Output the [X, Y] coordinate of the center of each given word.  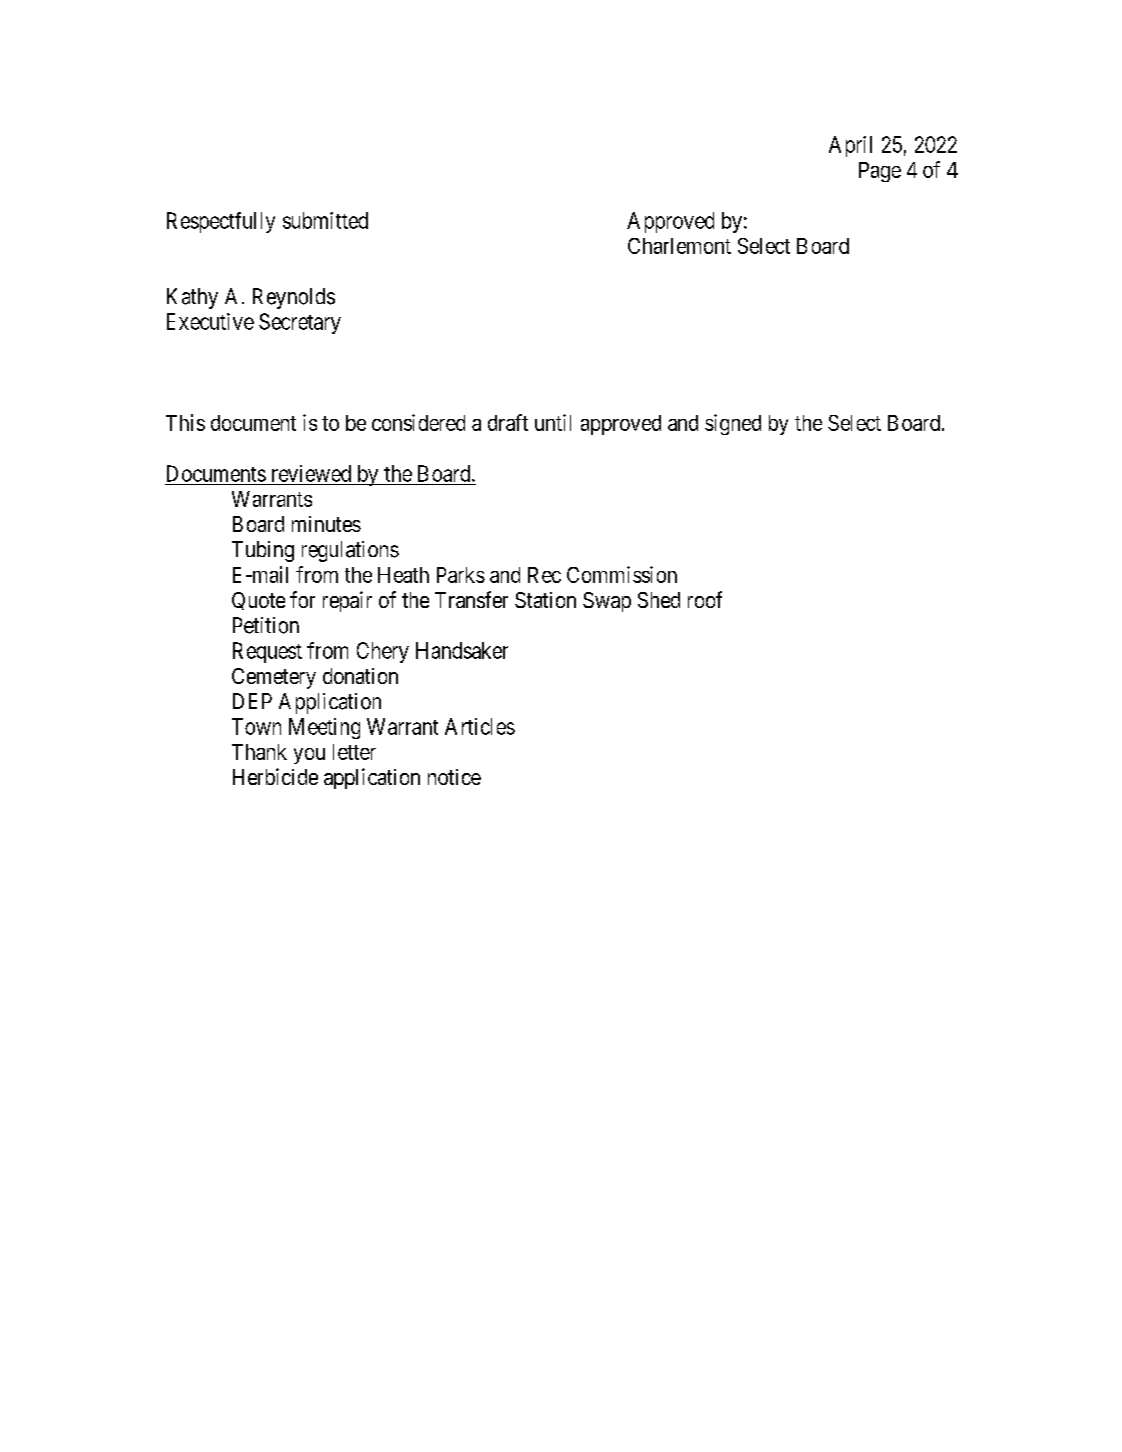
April [850, 146]
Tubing [263, 551]
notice [454, 777]
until [553, 422]
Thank [259, 752]
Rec [544, 575]
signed [733, 424]
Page [880, 172]
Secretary [300, 323]
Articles [480, 726]
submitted [325, 220]
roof [705, 599]
